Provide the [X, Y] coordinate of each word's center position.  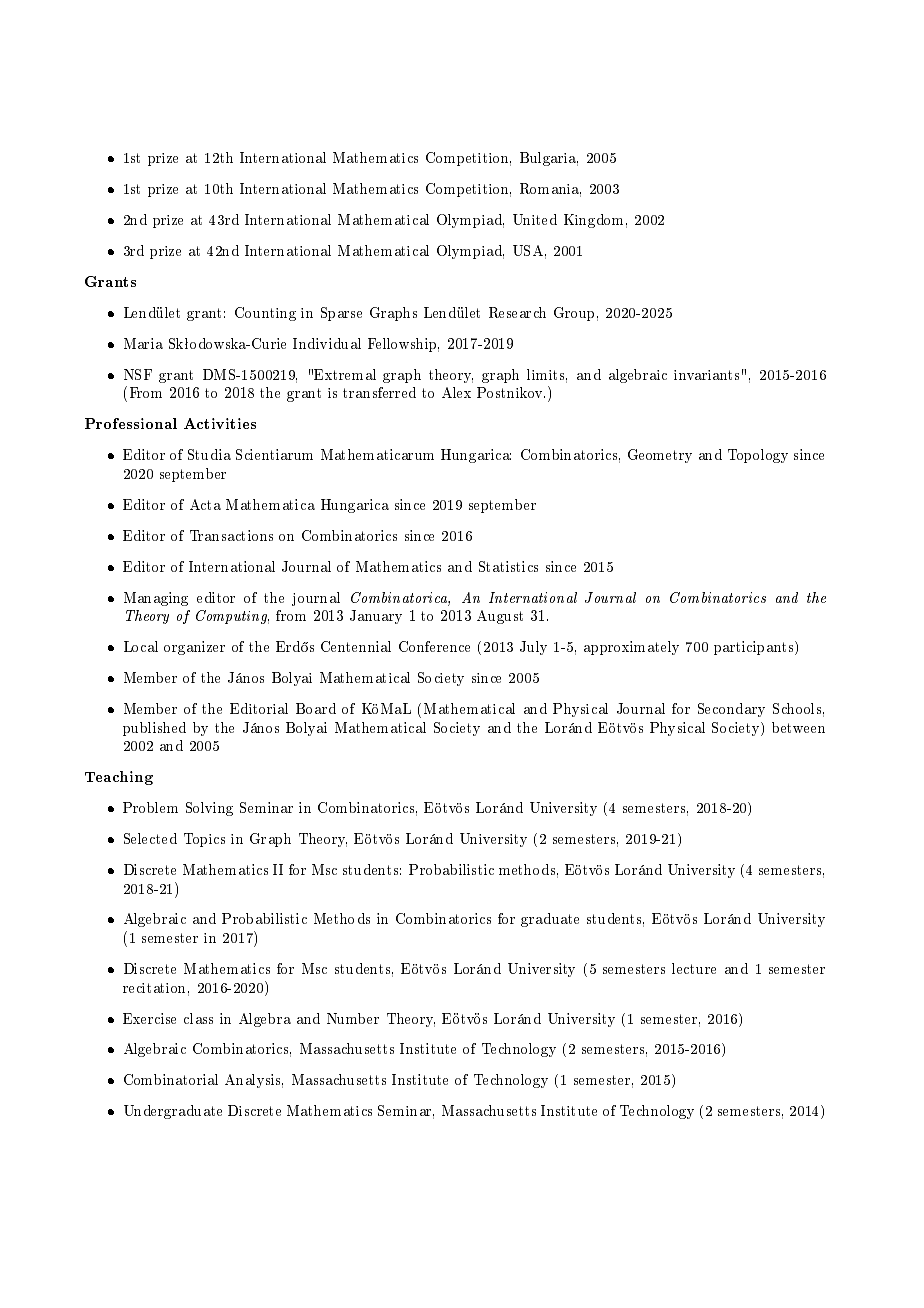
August [500, 617]
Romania [550, 190]
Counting [265, 314]
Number [353, 1018]
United [535, 219]
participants [755, 648]
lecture [694, 968]
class [198, 1018]
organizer [194, 648]
